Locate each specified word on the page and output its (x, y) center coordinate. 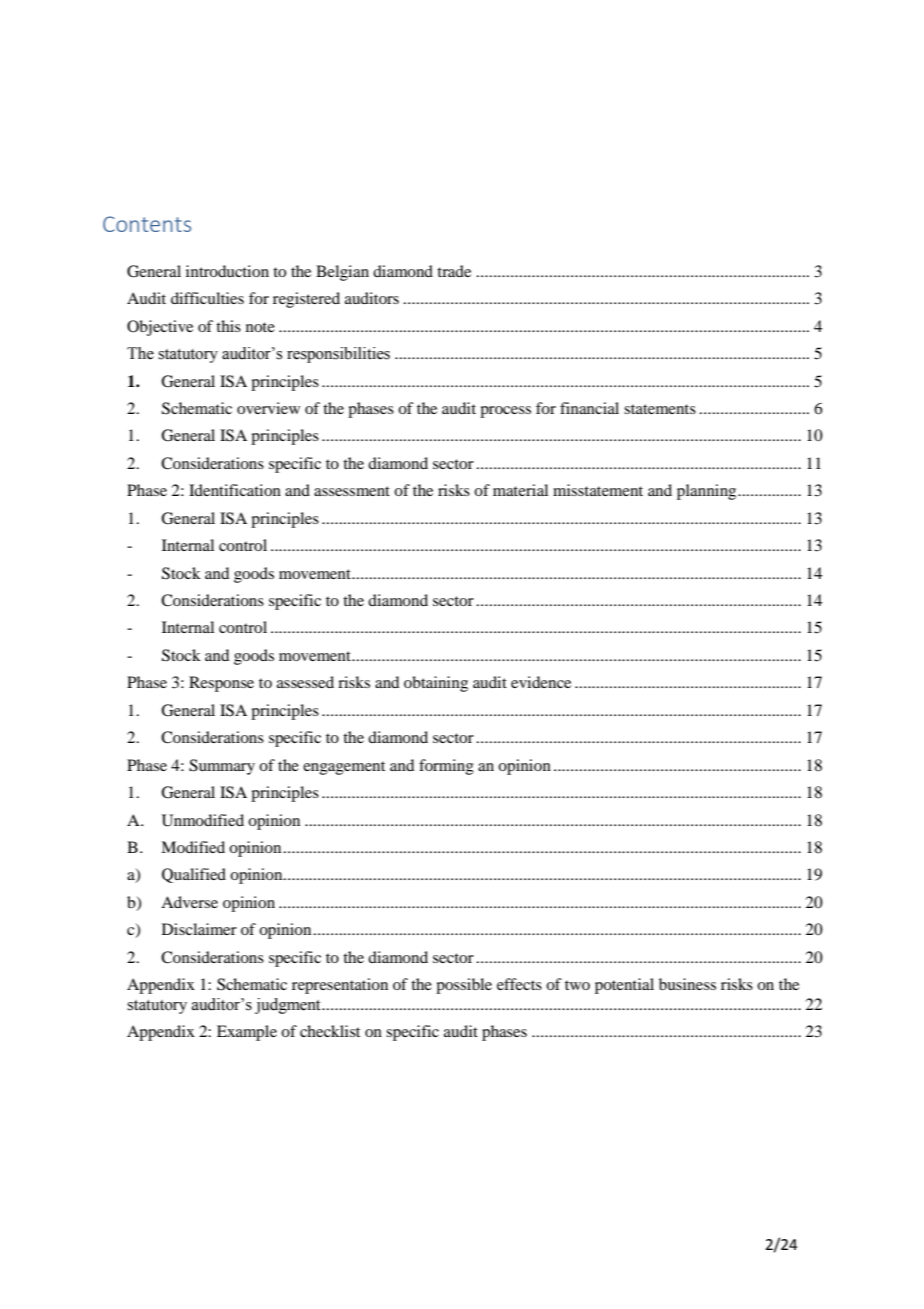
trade (454, 271)
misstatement (598, 490)
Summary (222, 767)
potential (624, 986)
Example (247, 1033)
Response (221, 684)
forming (446, 767)
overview (268, 408)
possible (464, 986)
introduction (227, 271)
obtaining (436, 684)
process (505, 412)
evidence (541, 682)
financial (589, 408)
